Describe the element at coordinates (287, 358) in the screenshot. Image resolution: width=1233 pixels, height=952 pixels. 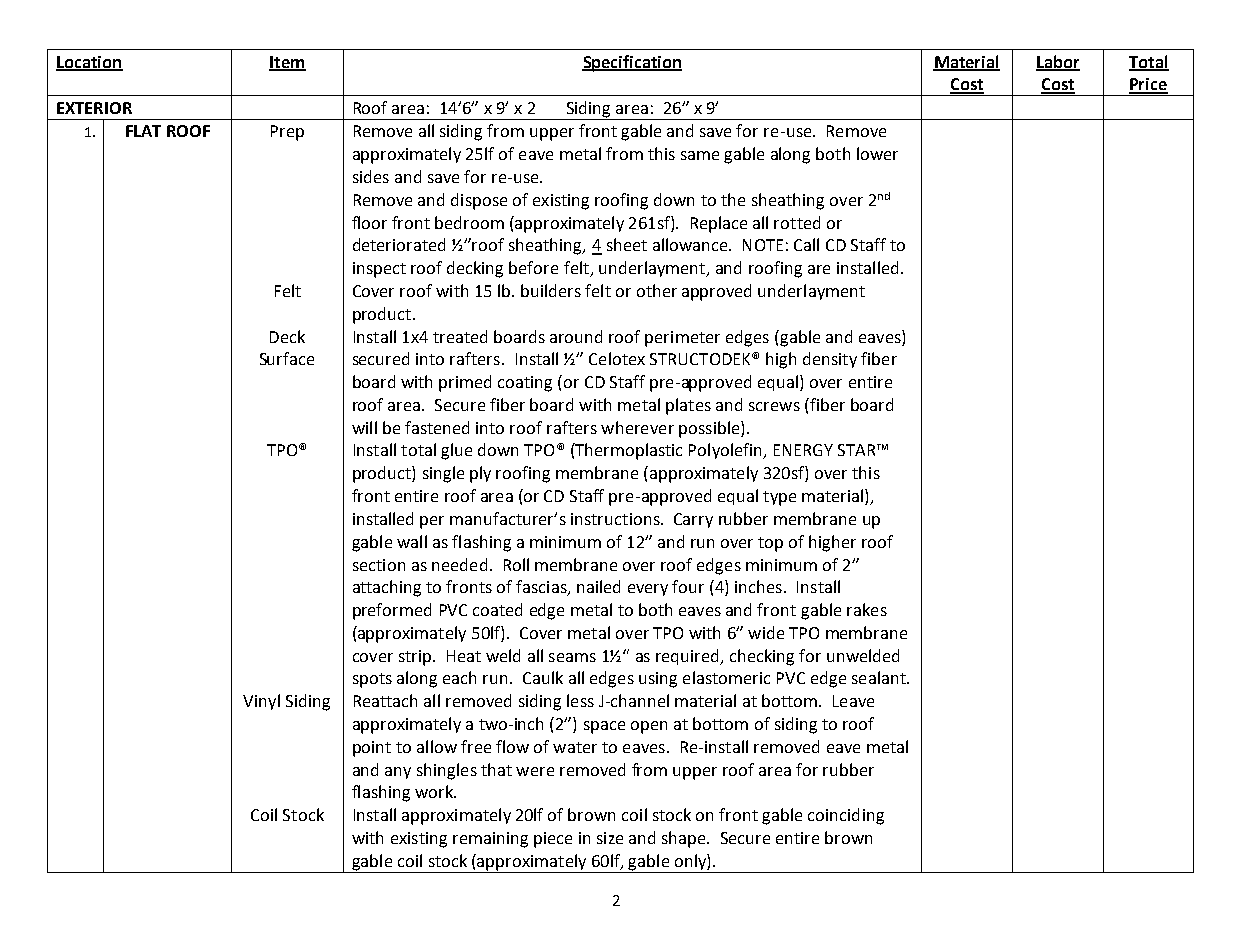
I see `Surface` at that location.
